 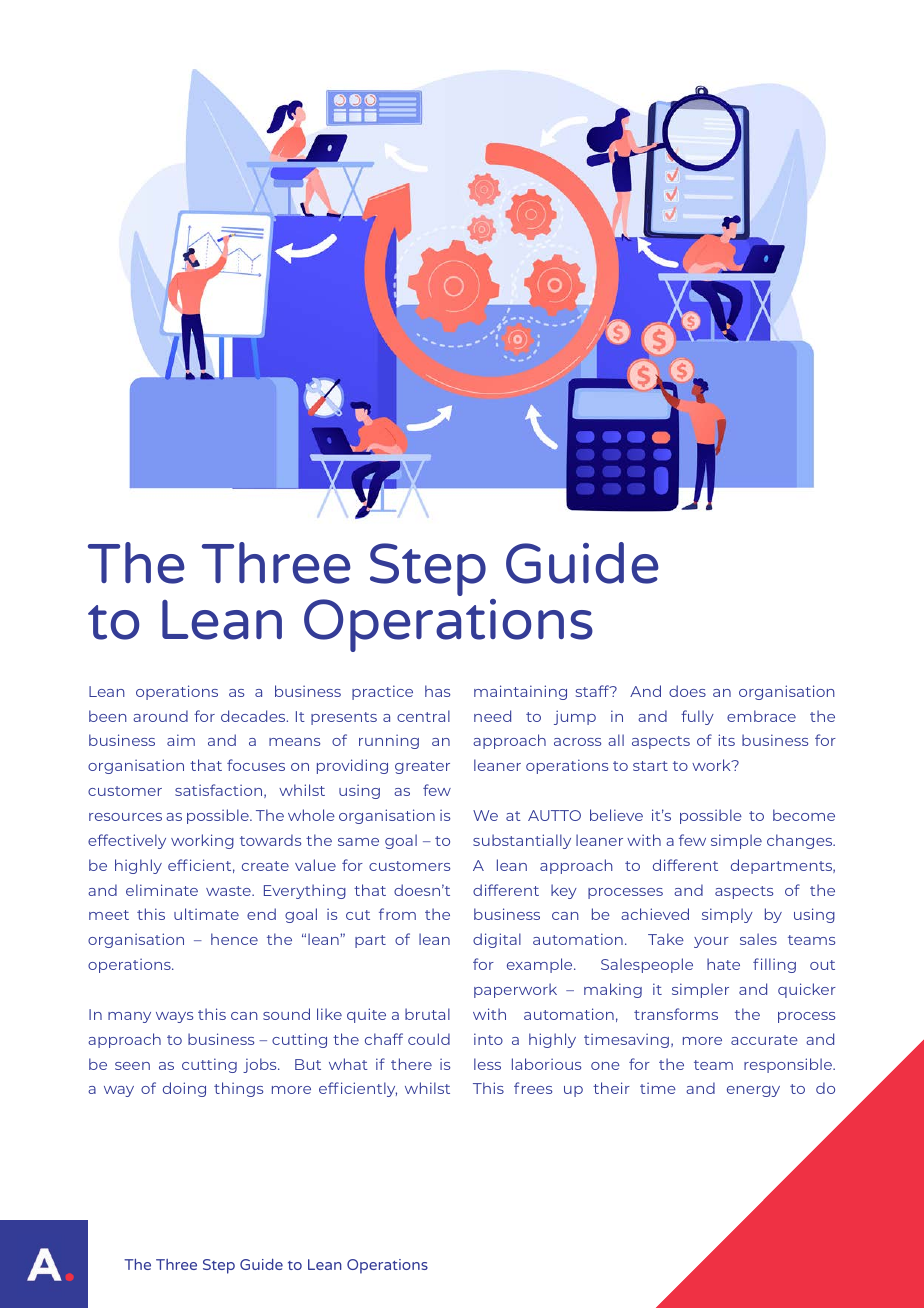 What do you see at coordinates (162, 890) in the screenshot?
I see `eliminate` at bounding box center [162, 890].
